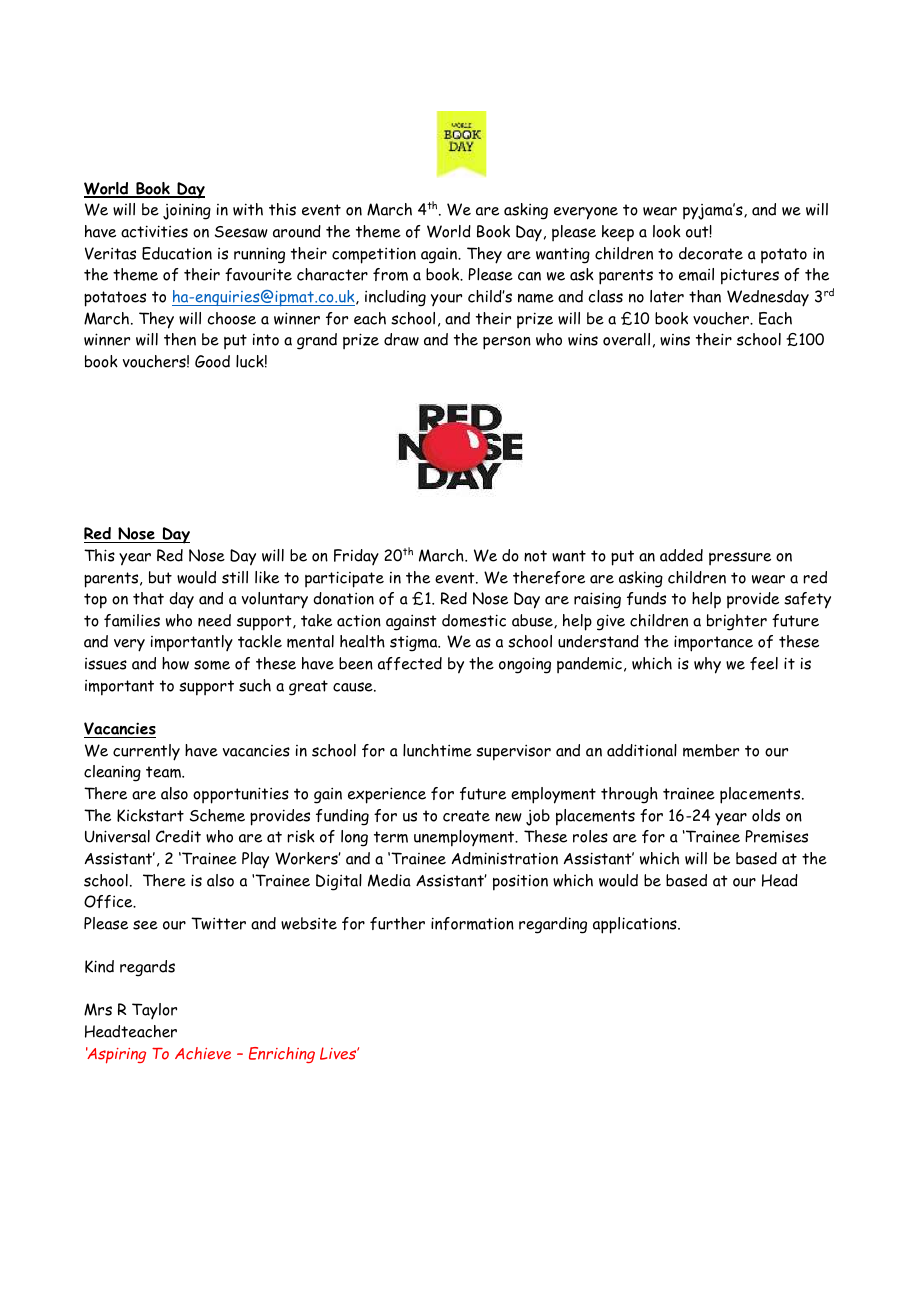  Describe the element at coordinates (713, 643) in the screenshot. I see `importance` at that location.
